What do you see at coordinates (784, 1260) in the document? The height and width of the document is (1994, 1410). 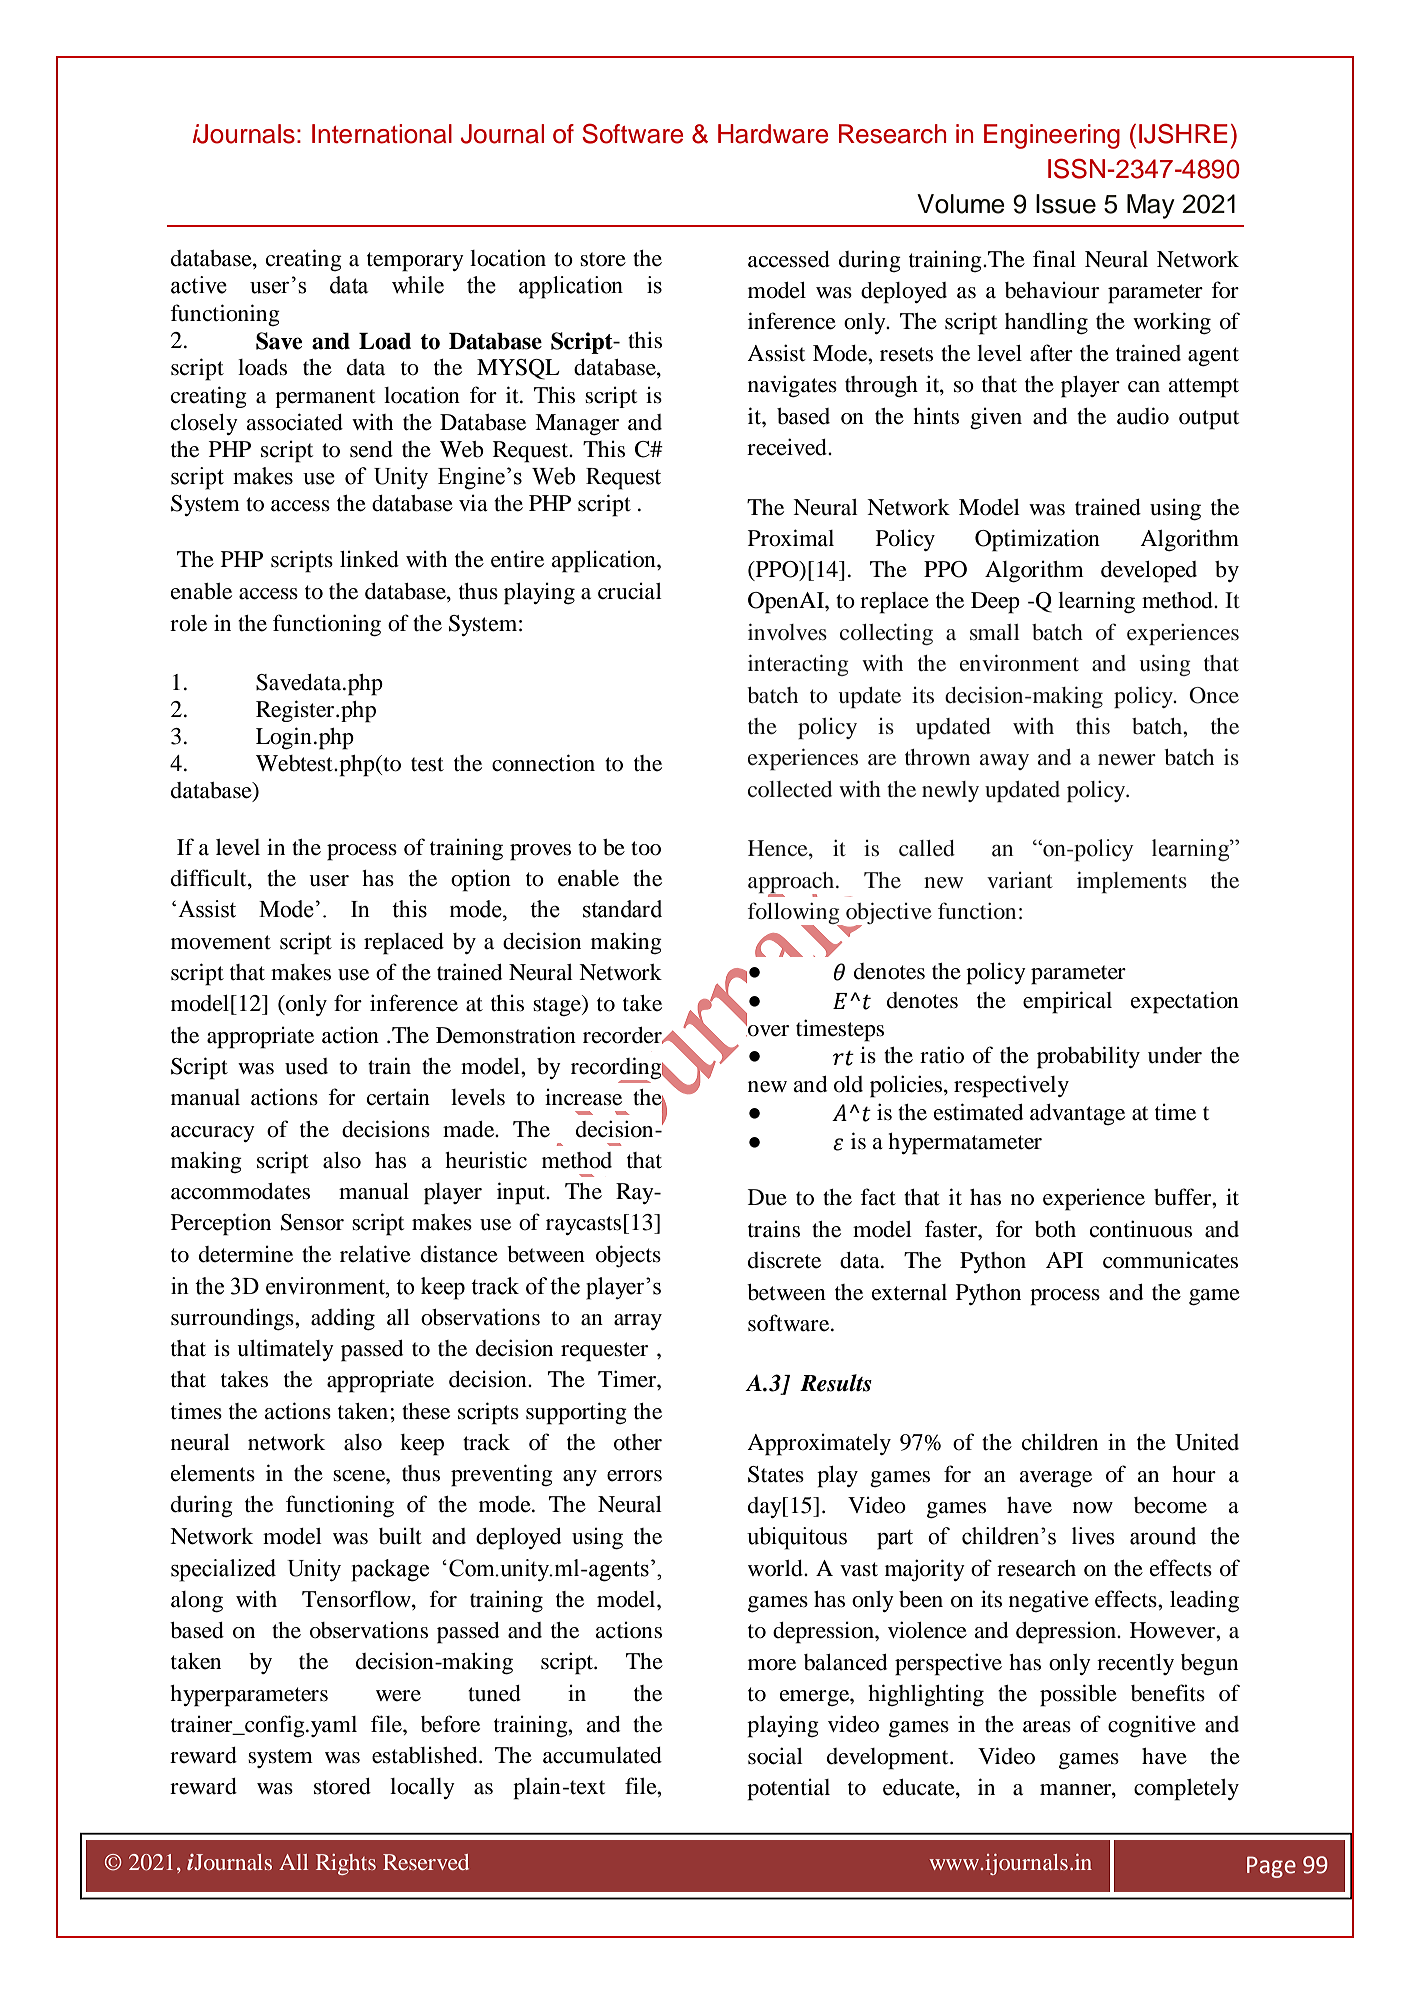 I see `discrete` at bounding box center [784, 1260].
